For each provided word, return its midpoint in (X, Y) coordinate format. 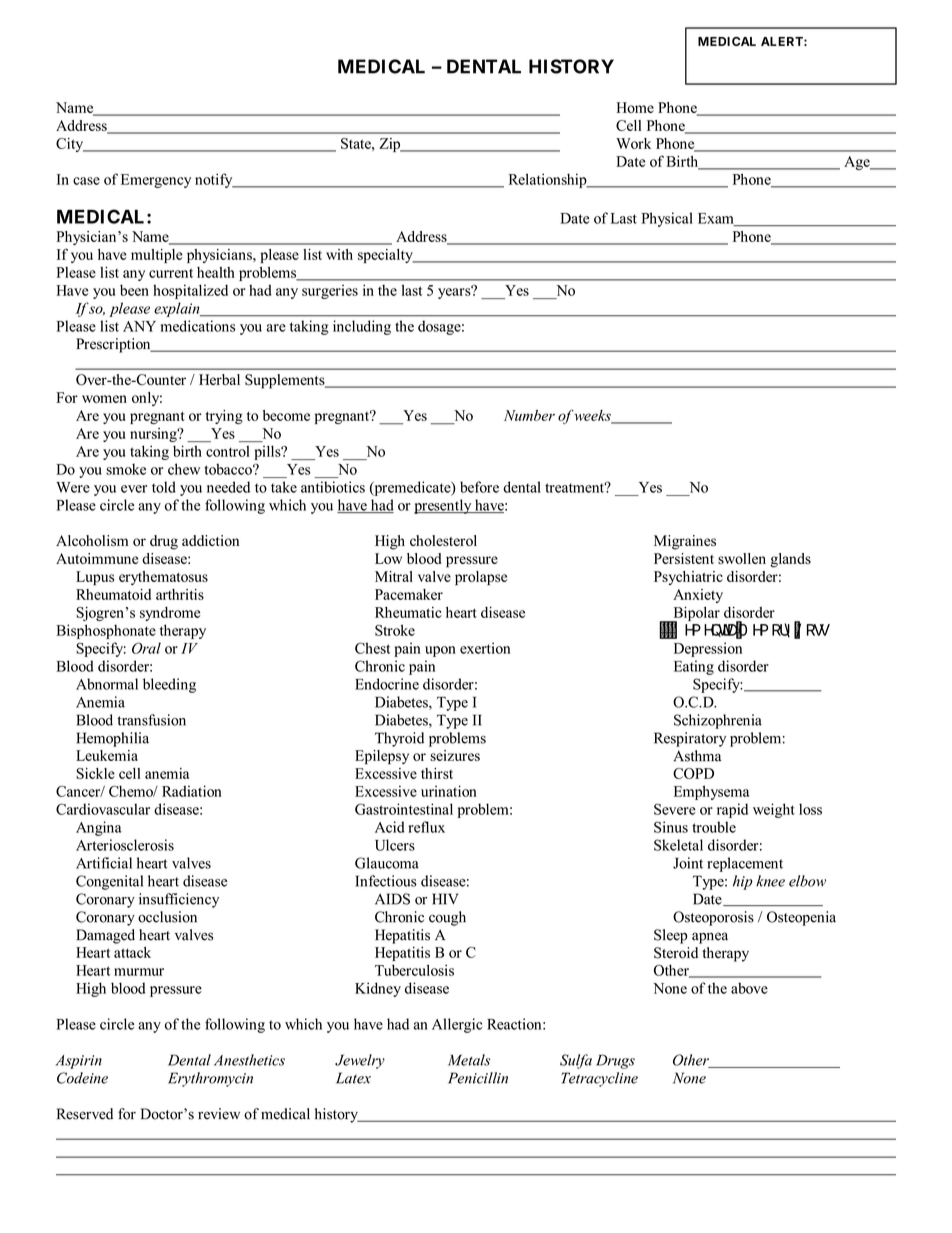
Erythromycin (210, 1079)
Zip (391, 145)
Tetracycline (599, 1079)
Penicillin (478, 1078)
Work (633, 143)
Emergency (156, 181)
